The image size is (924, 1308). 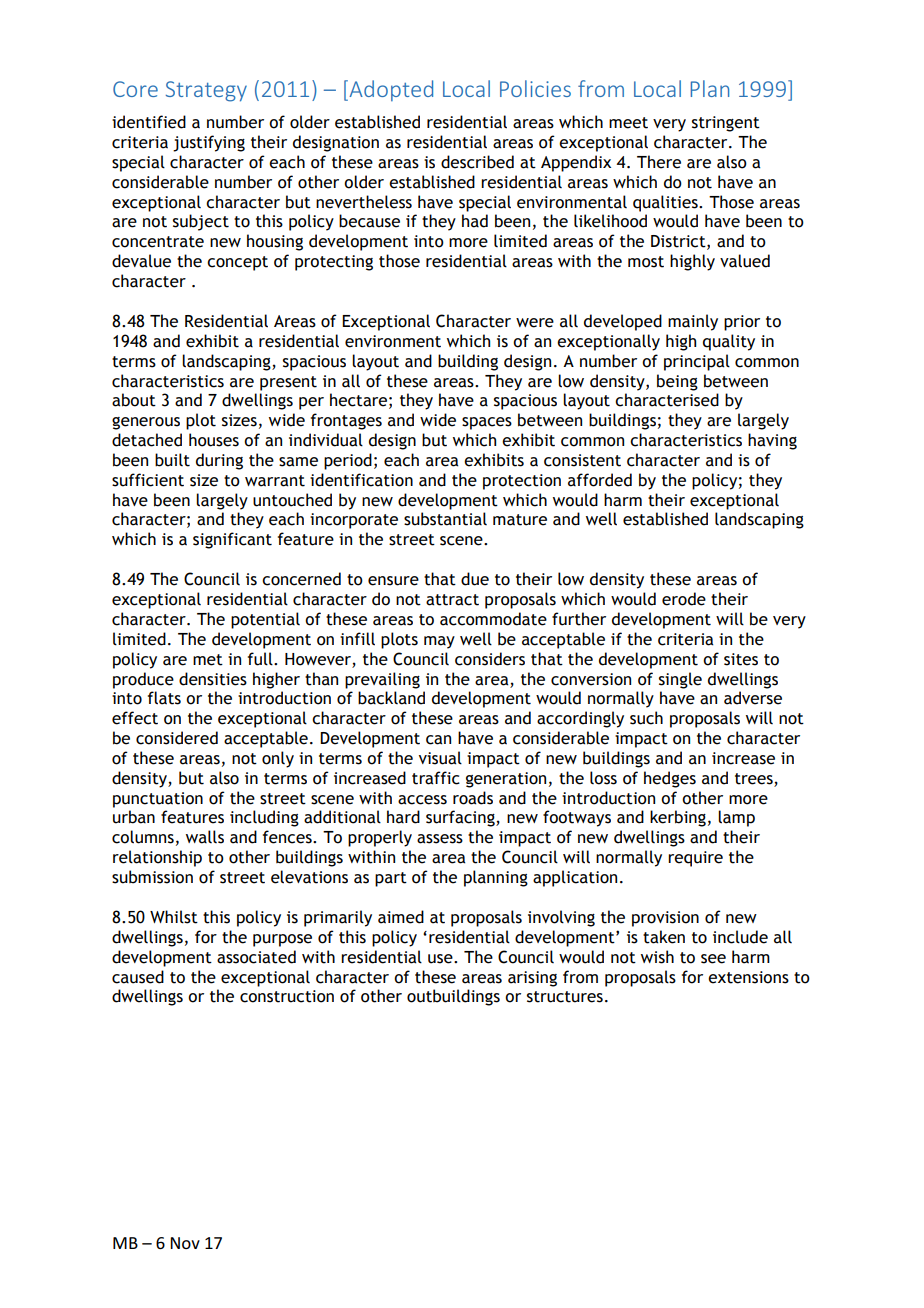 What do you see at coordinates (565, 997) in the screenshot?
I see `structures` at bounding box center [565, 997].
